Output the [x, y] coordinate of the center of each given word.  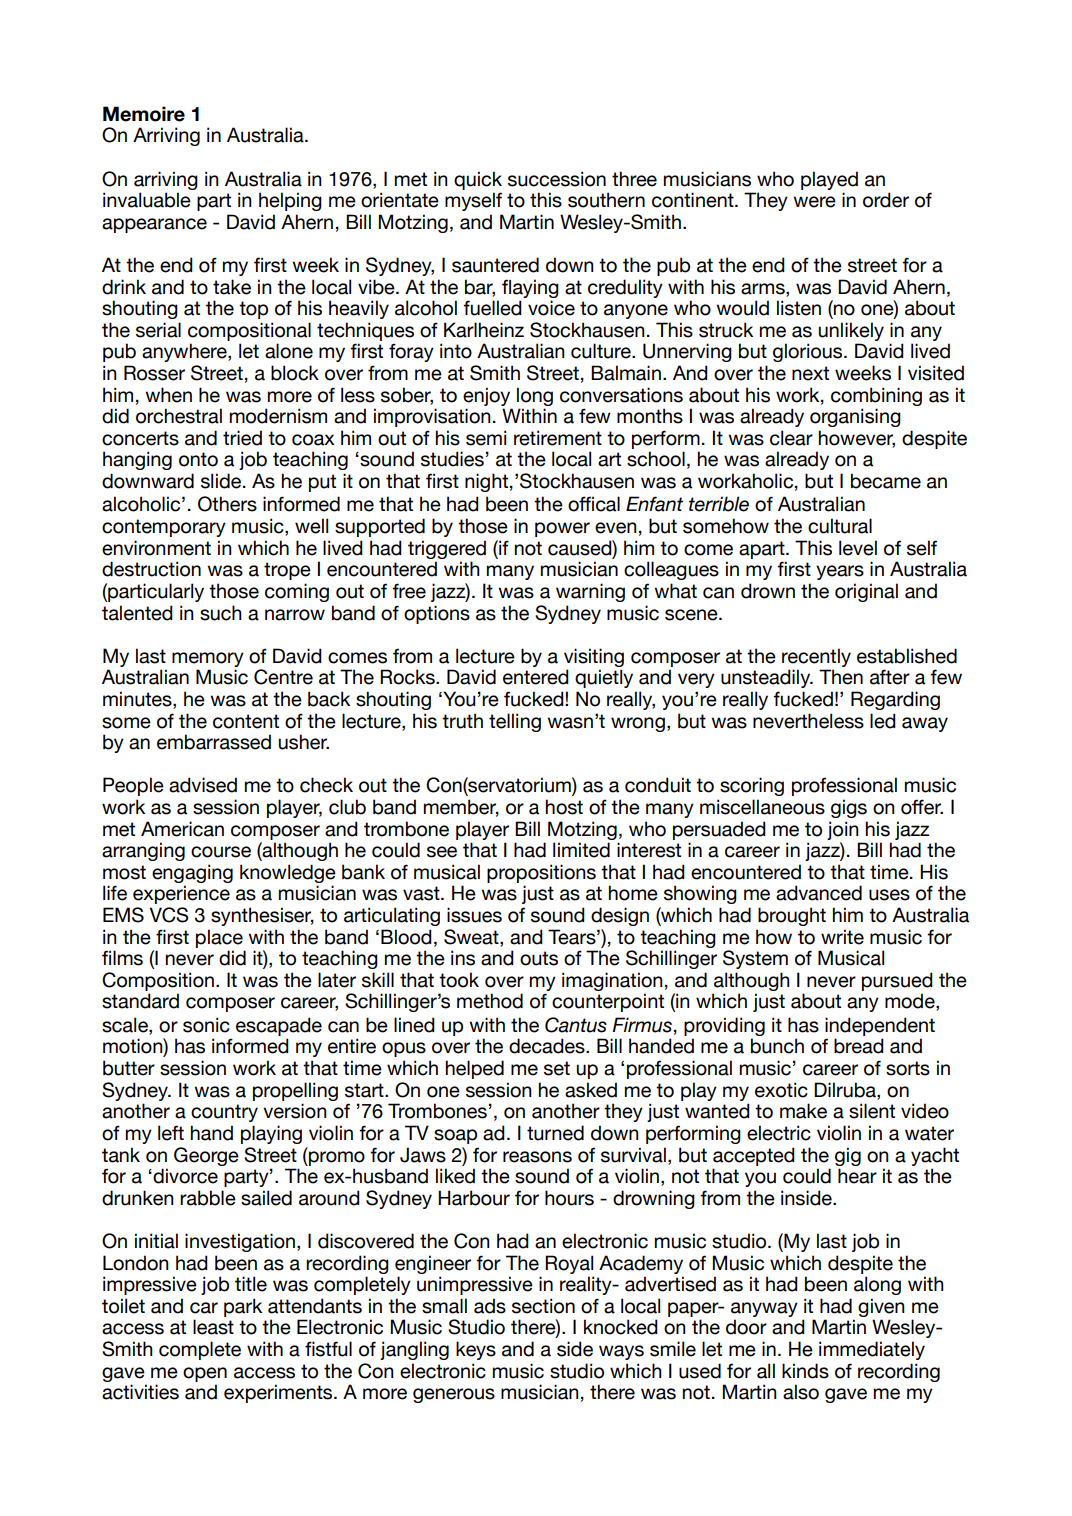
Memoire [144, 114]
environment [156, 548]
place [219, 938]
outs [539, 958]
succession [557, 179]
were [814, 202]
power [562, 529]
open [205, 1374]
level [858, 548]
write [842, 937]
